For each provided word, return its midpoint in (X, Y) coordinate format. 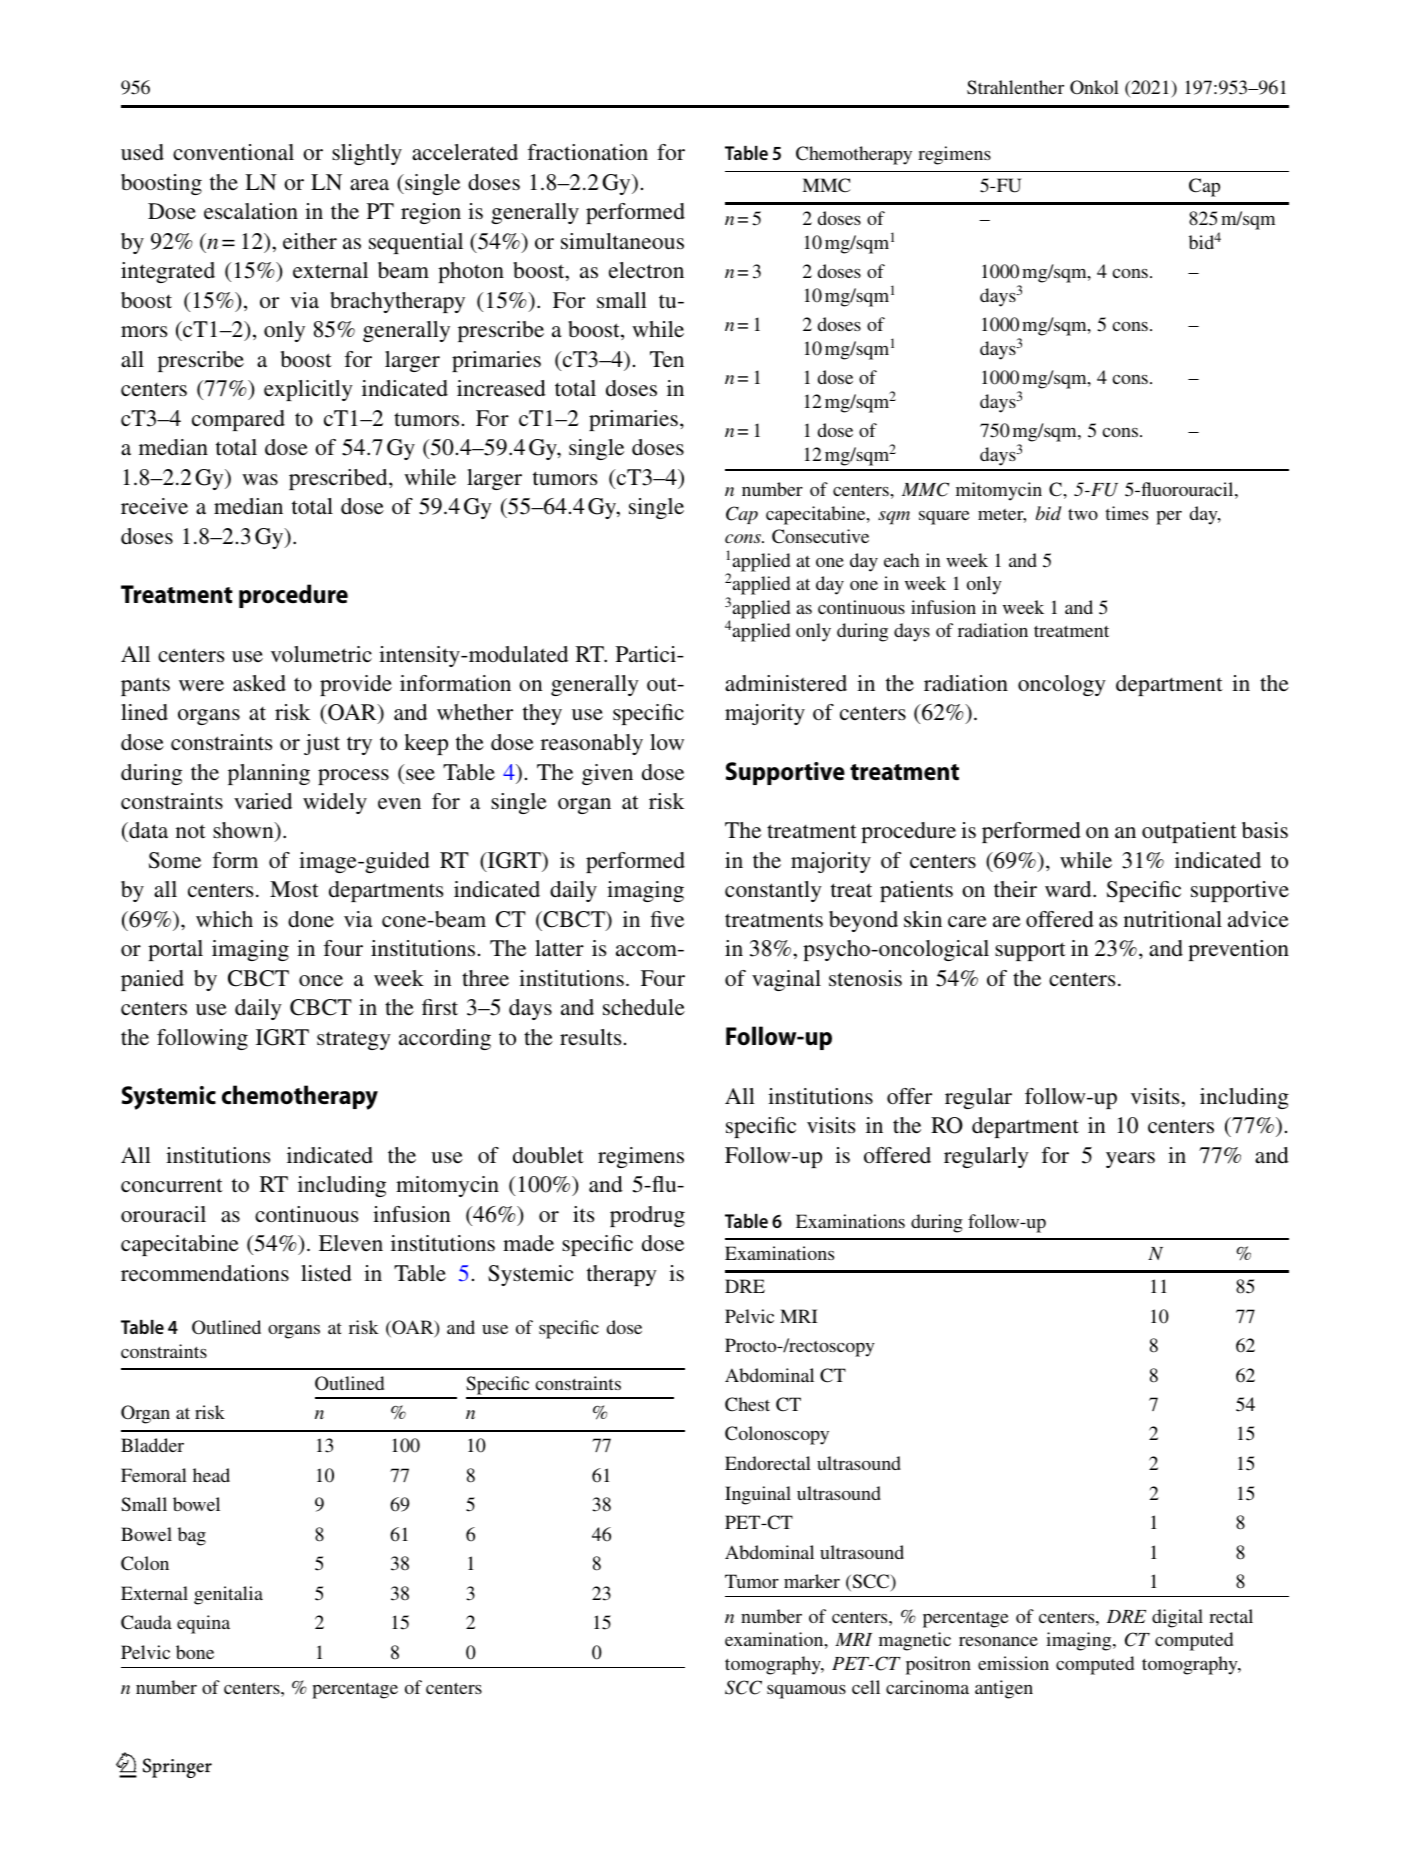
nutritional (1173, 919)
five (667, 919)
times (1126, 513)
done (311, 919)
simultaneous (622, 241)
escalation (251, 211)
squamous (806, 1692)
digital (1177, 1618)
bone (195, 1652)
